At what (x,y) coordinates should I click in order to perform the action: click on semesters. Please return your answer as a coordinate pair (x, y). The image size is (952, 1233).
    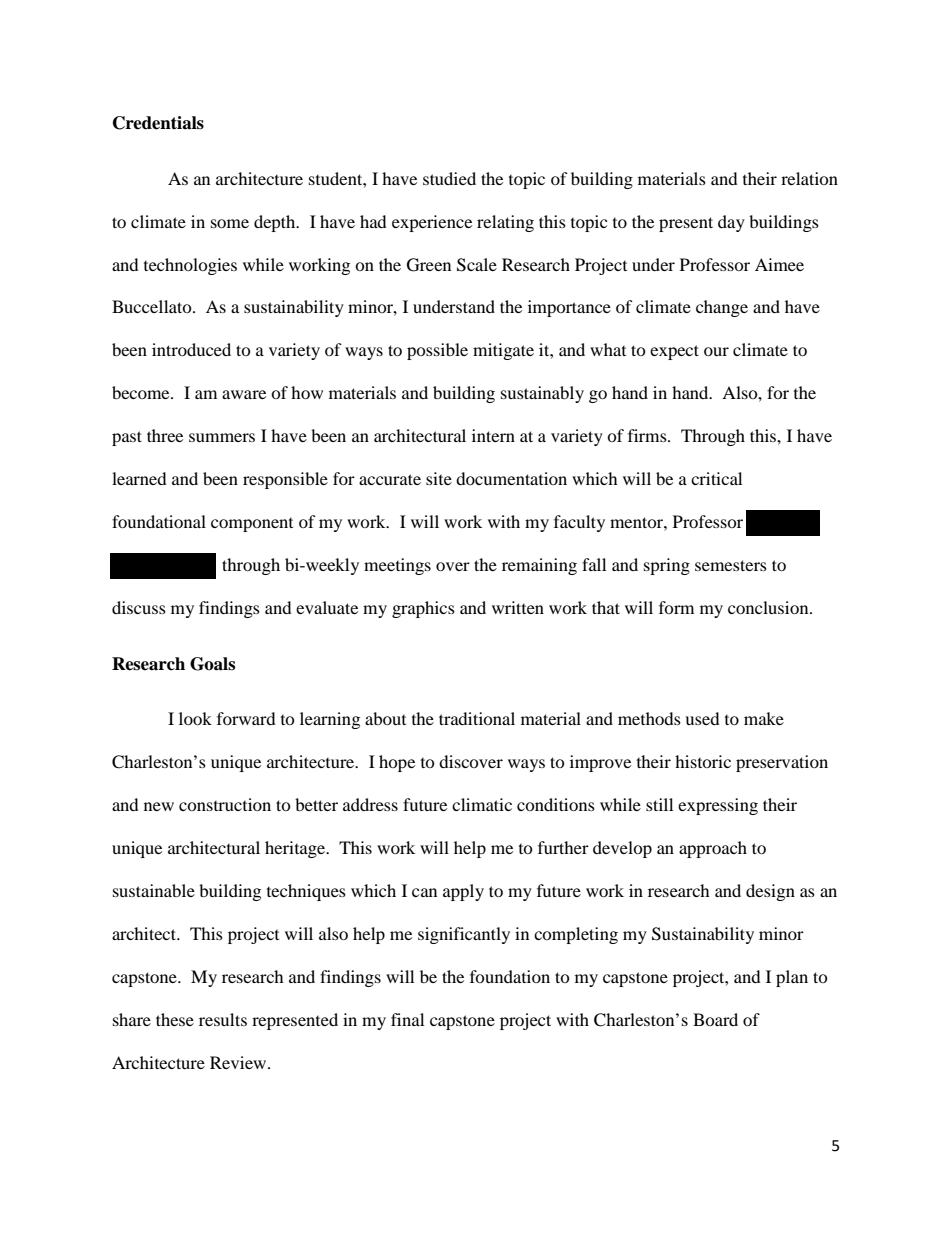
    Looking at the image, I should click on (731, 565).
